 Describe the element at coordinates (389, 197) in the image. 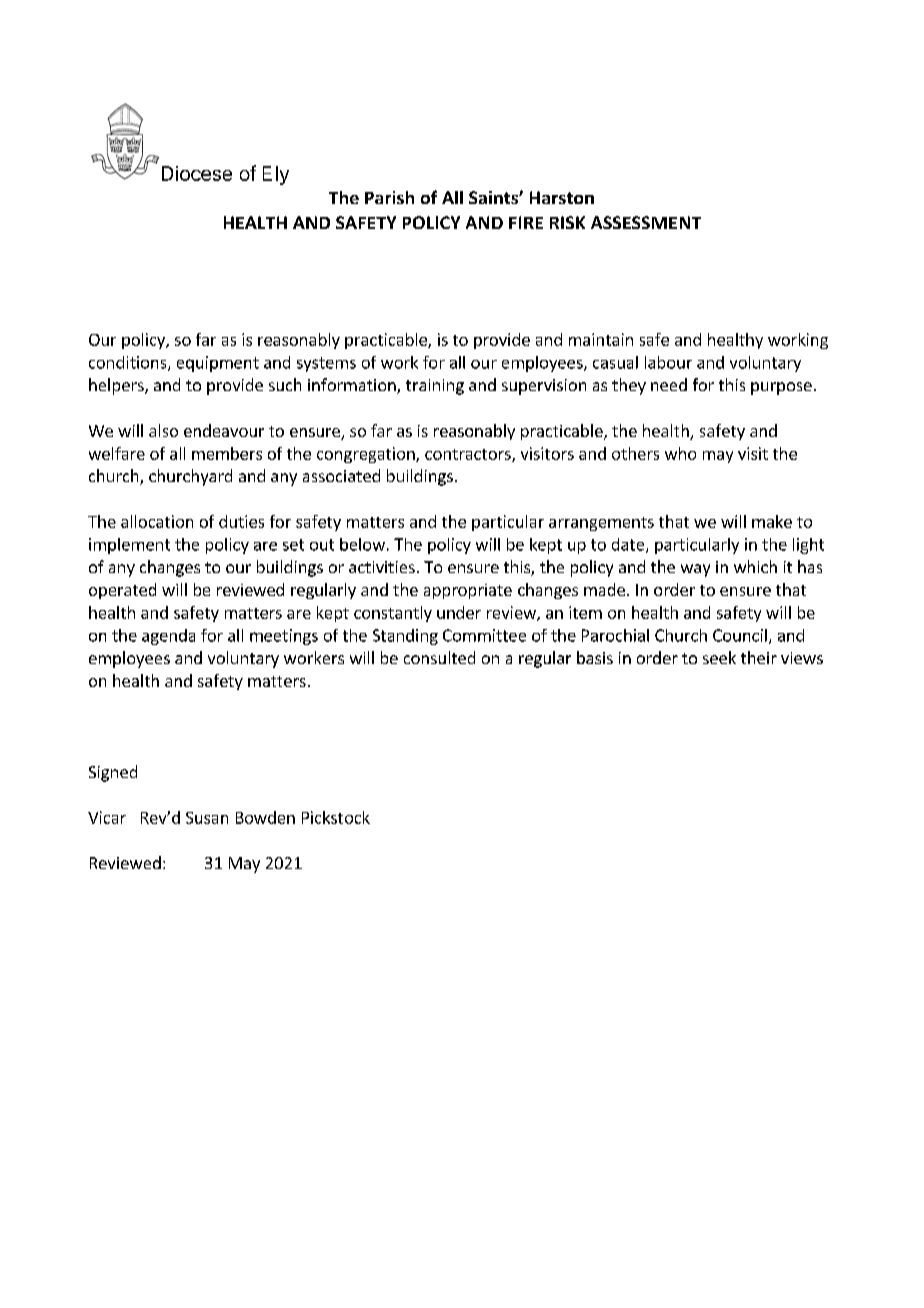

I see `Parish` at that location.
